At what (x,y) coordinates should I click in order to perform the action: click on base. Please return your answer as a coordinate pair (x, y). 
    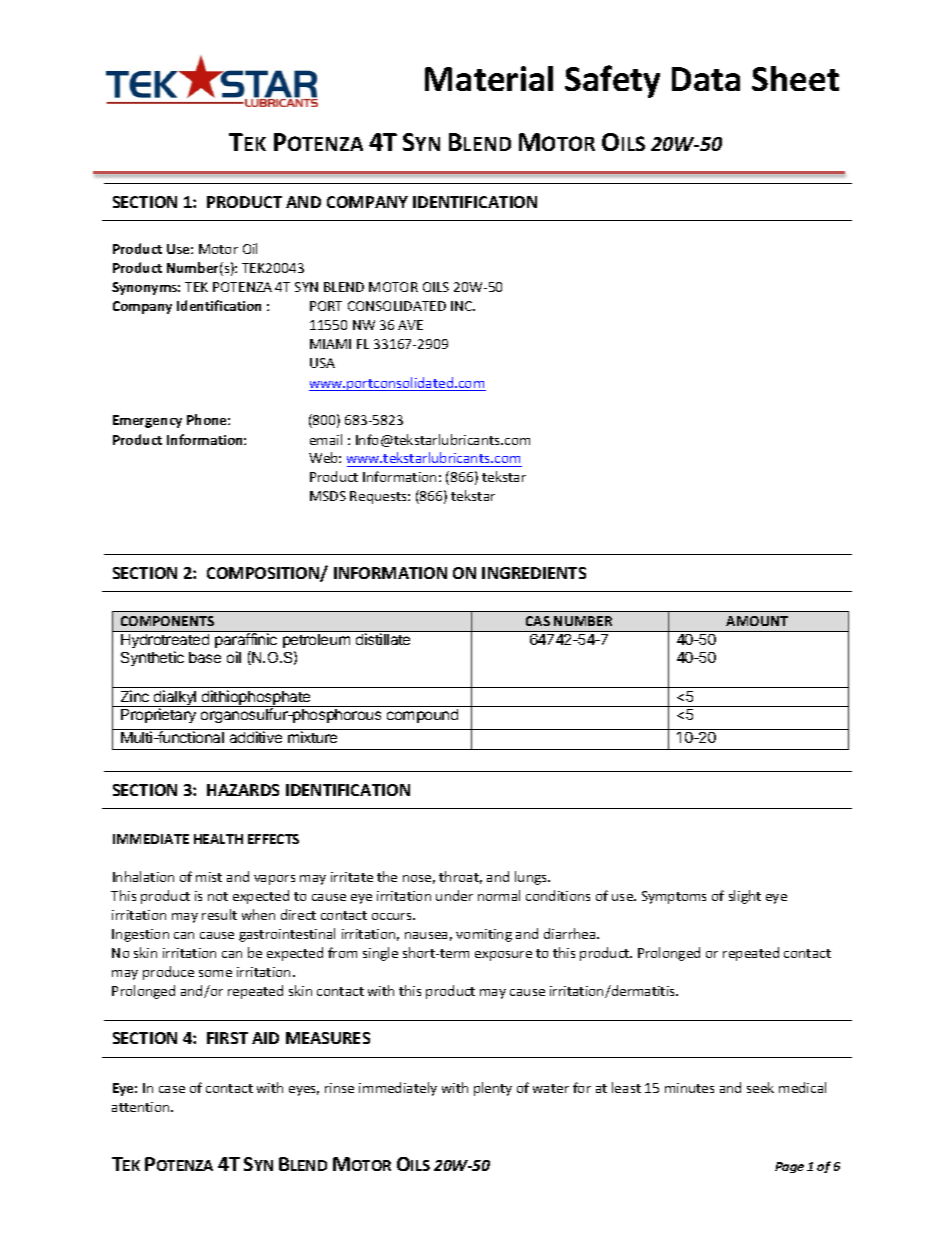
    Looking at the image, I should click on (205, 657).
